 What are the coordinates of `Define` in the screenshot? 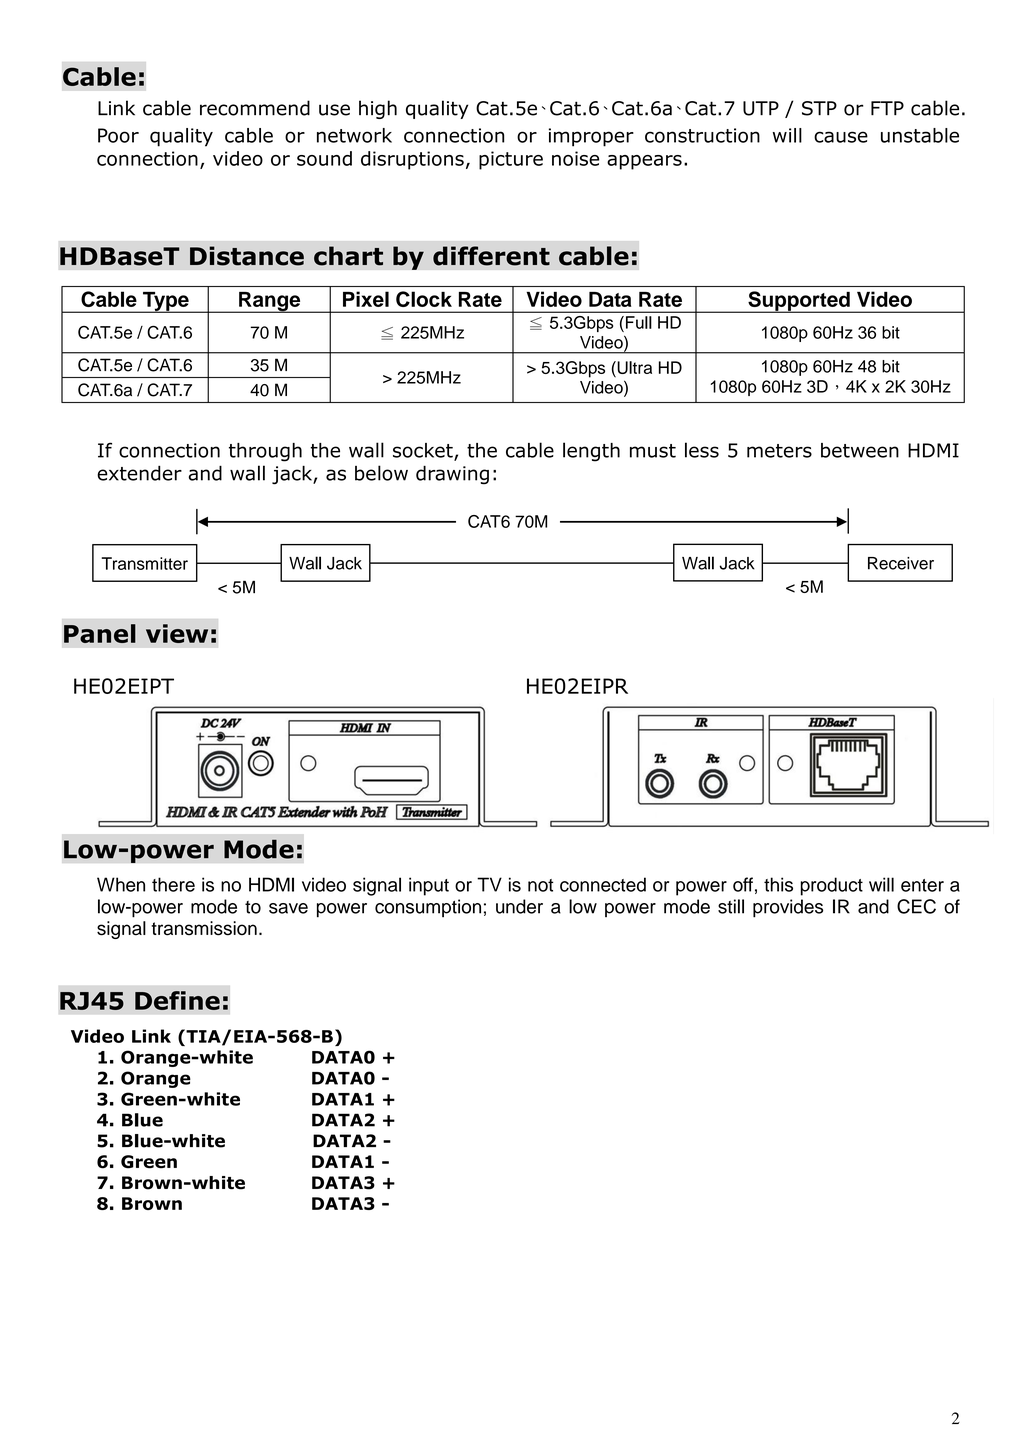 It's located at (177, 1000).
